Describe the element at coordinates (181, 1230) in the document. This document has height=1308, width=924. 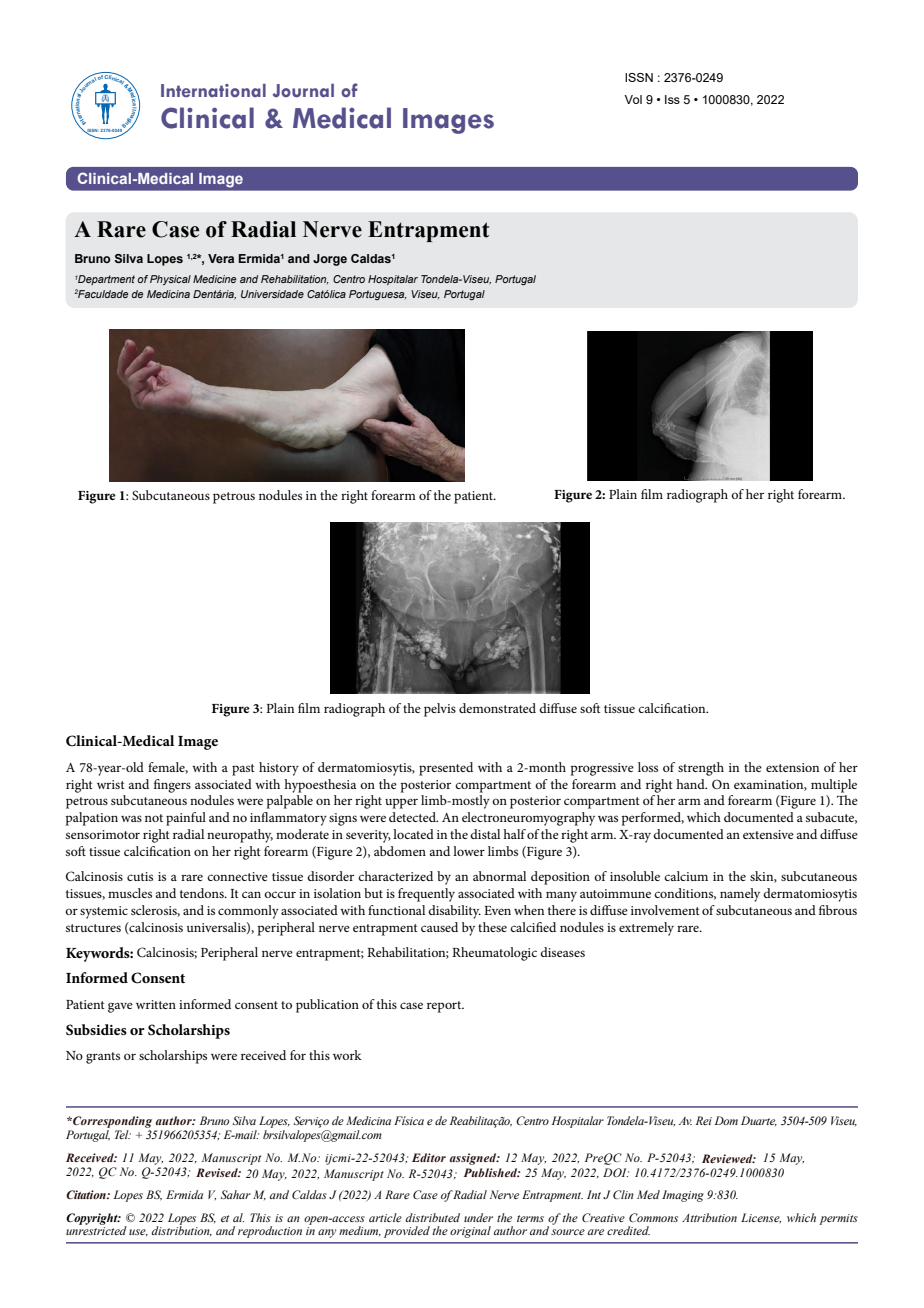
I see `distribution` at that location.
